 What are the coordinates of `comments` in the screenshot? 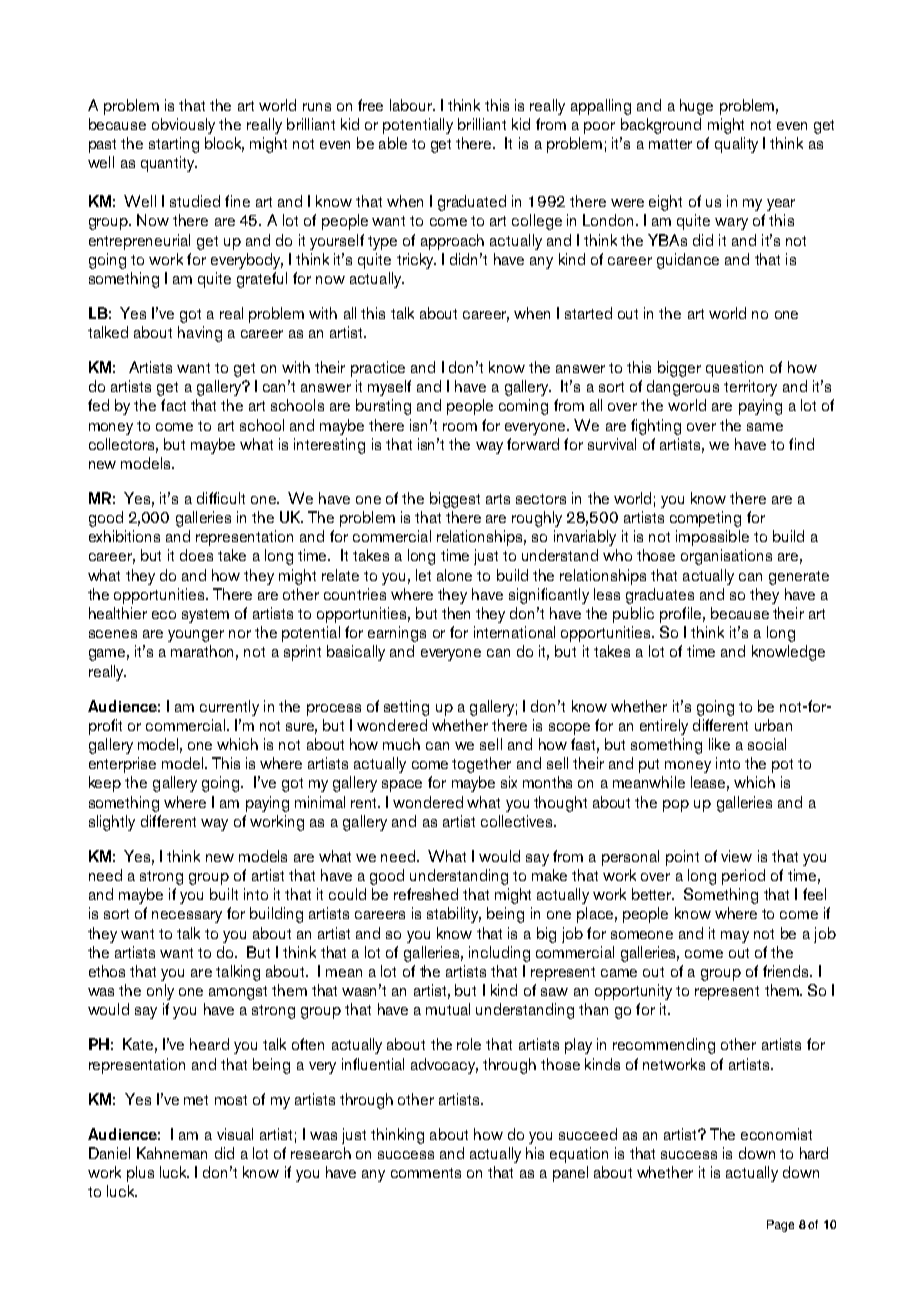 It's located at (426, 1173).
